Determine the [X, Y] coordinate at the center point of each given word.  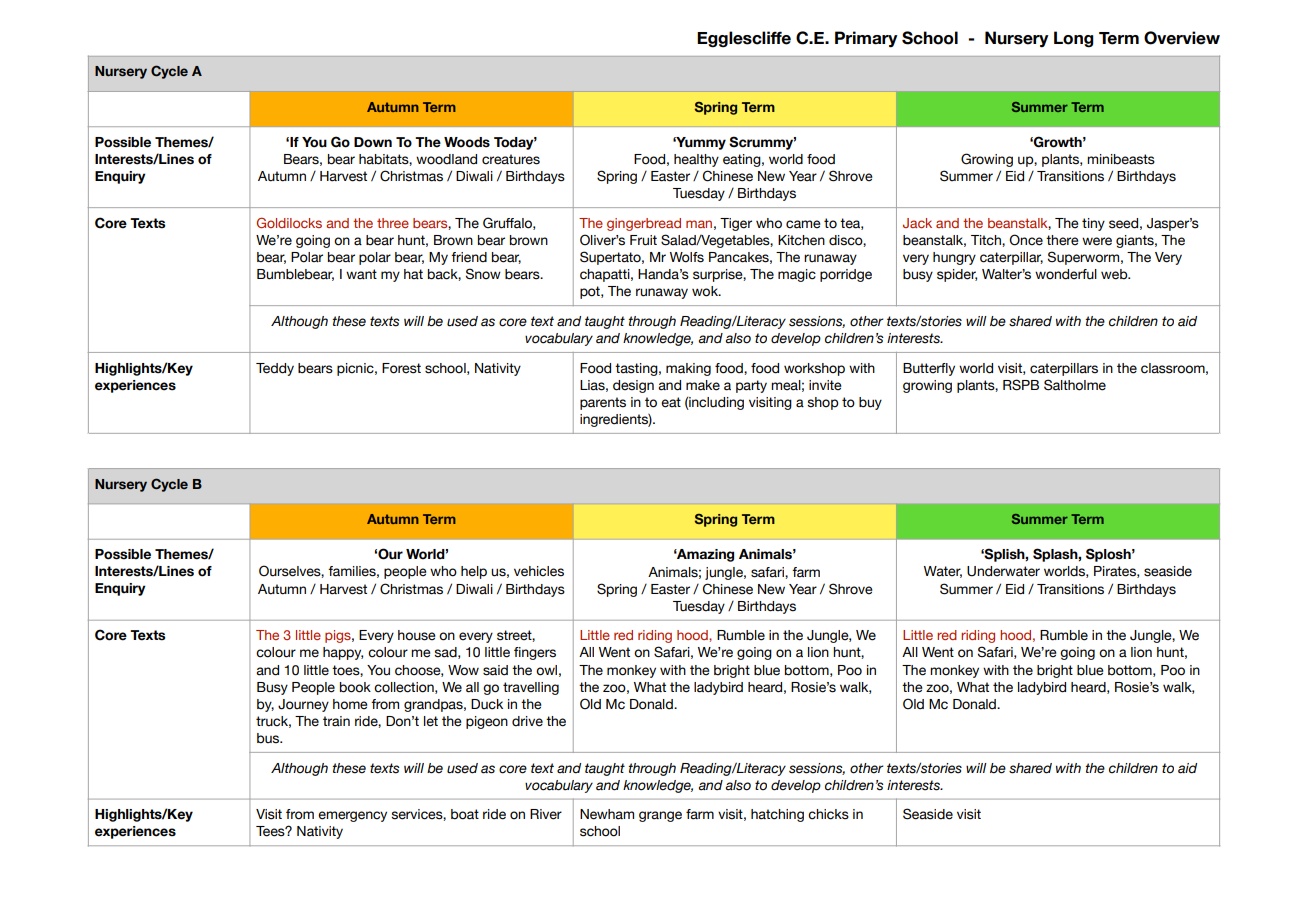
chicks [828, 814]
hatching [777, 815]
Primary [866, 39]
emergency [352, 816]
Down [373, 142]
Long [1074, 39]
